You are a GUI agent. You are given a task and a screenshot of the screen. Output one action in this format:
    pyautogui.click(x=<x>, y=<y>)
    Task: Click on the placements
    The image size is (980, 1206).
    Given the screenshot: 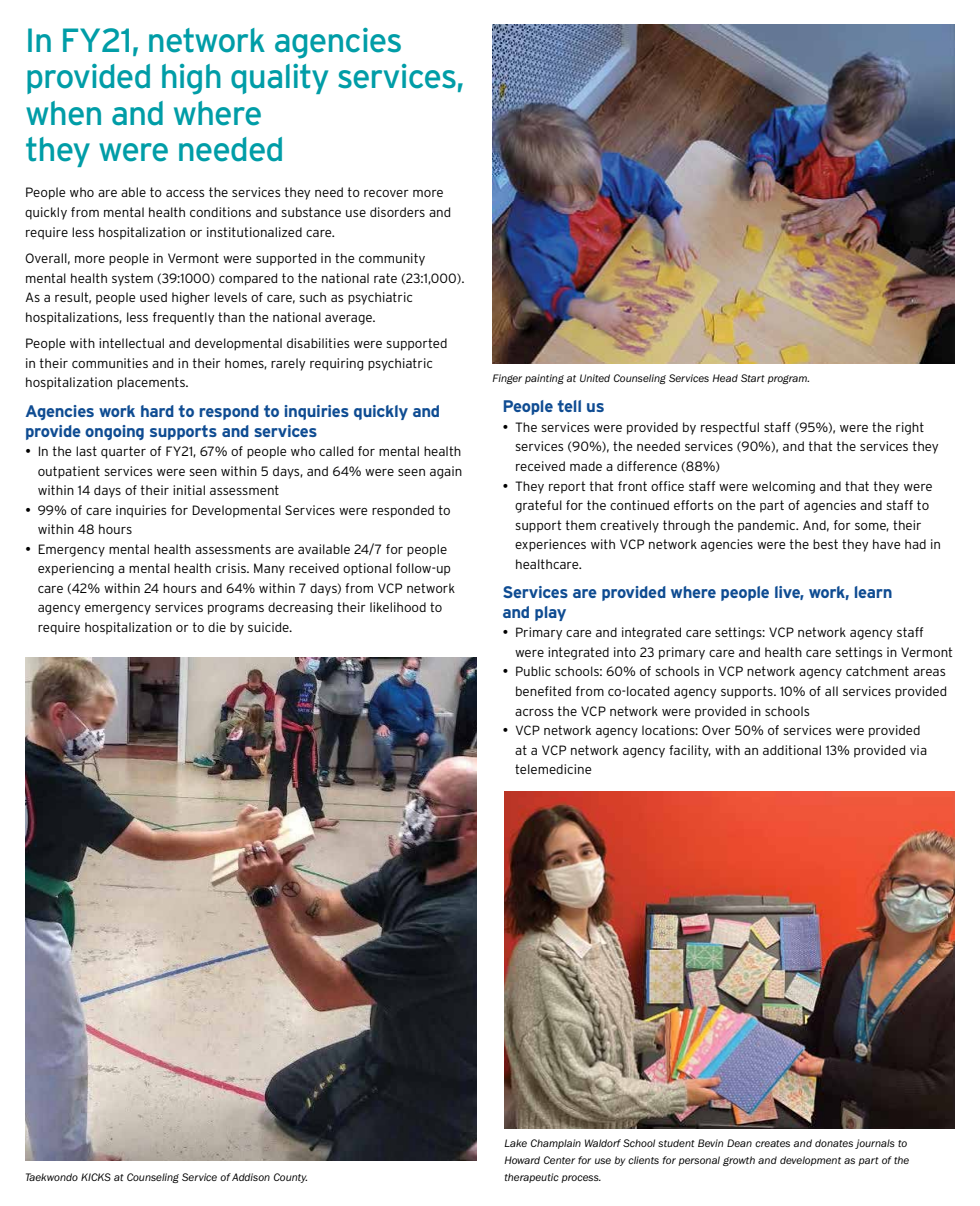 What is the action you would take?
    pyautogui.click(x=152, y=383)
